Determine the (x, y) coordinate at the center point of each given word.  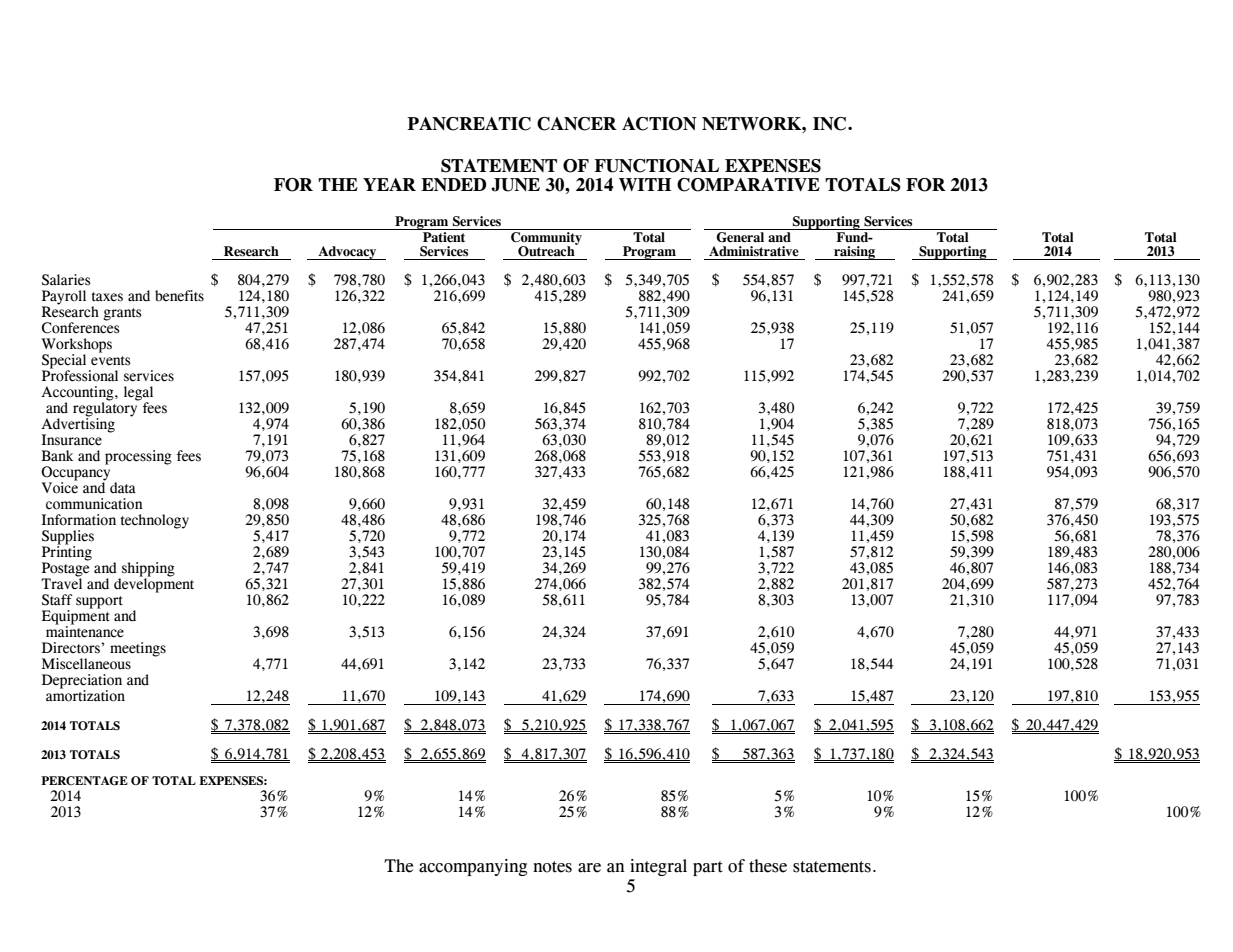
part (708, 868)
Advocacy (347, 253)
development (154, 584)
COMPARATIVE (748, 185)
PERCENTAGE (84, 781)
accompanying (473, 867)
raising (854, 253)
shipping (147, 570)
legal (138, 394)
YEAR (389, 184)
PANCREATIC (469, 124)
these (768, 866)
